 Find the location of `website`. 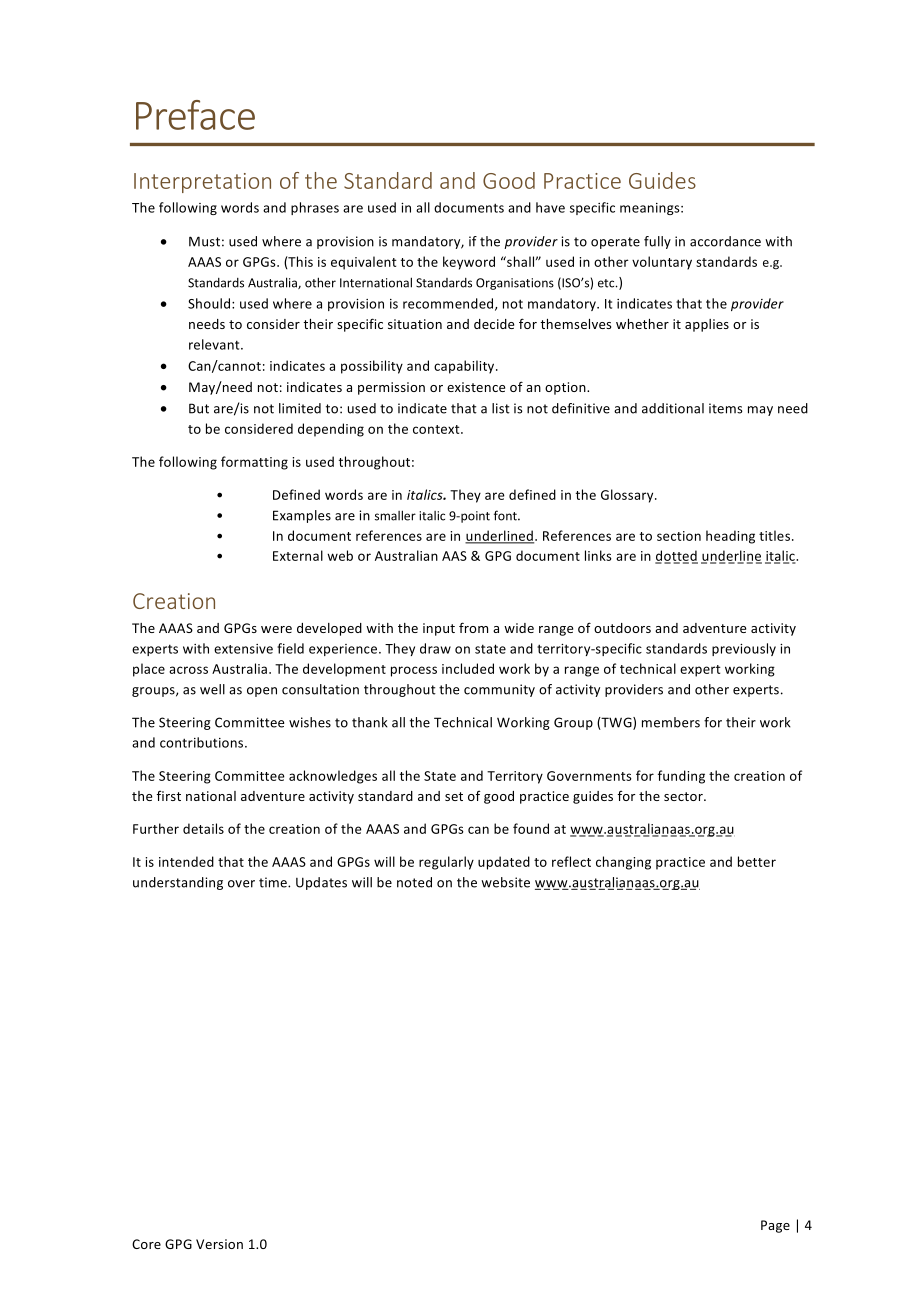

website is located at coordinates (505, 882).
